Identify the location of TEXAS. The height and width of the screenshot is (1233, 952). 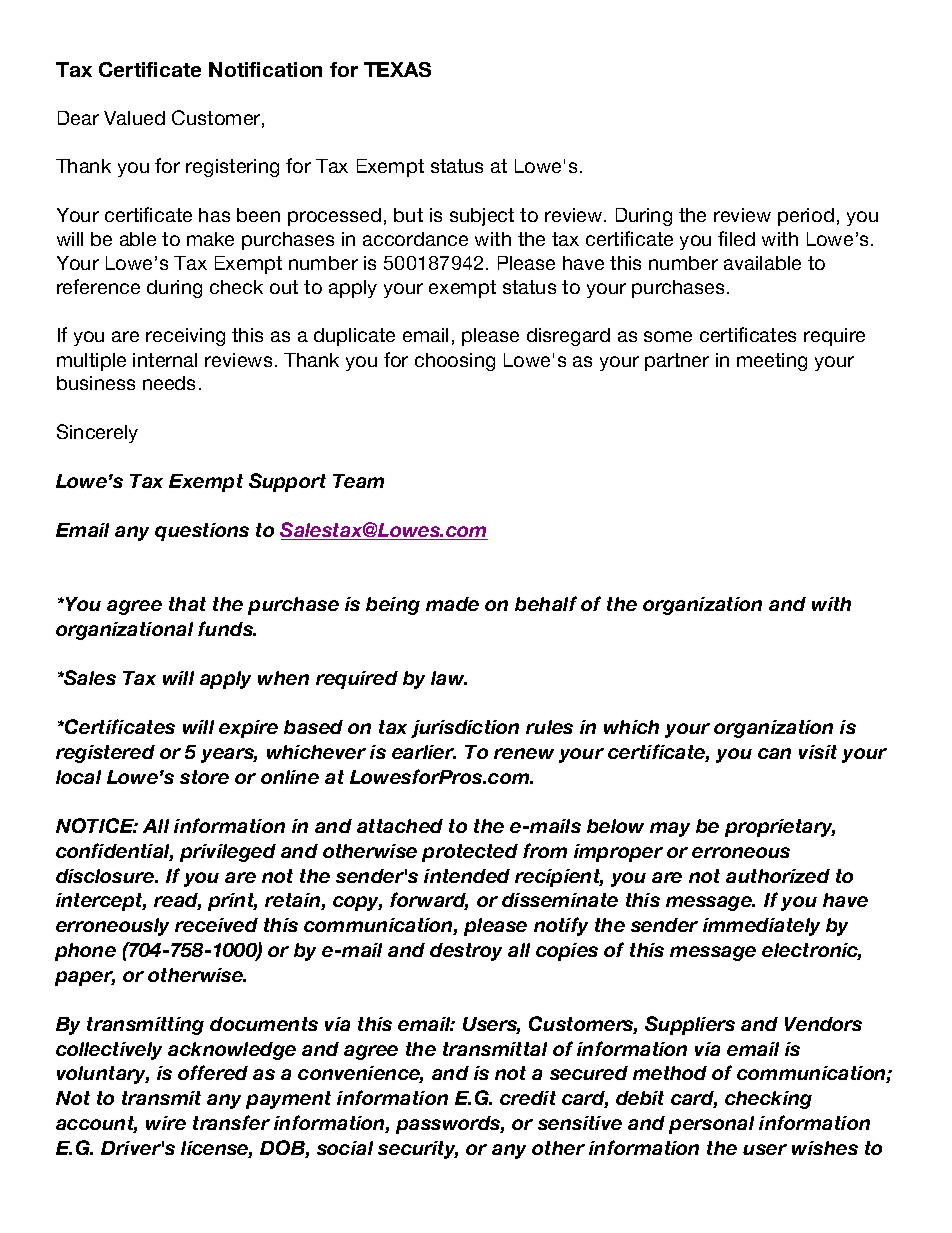
(397, 69).
